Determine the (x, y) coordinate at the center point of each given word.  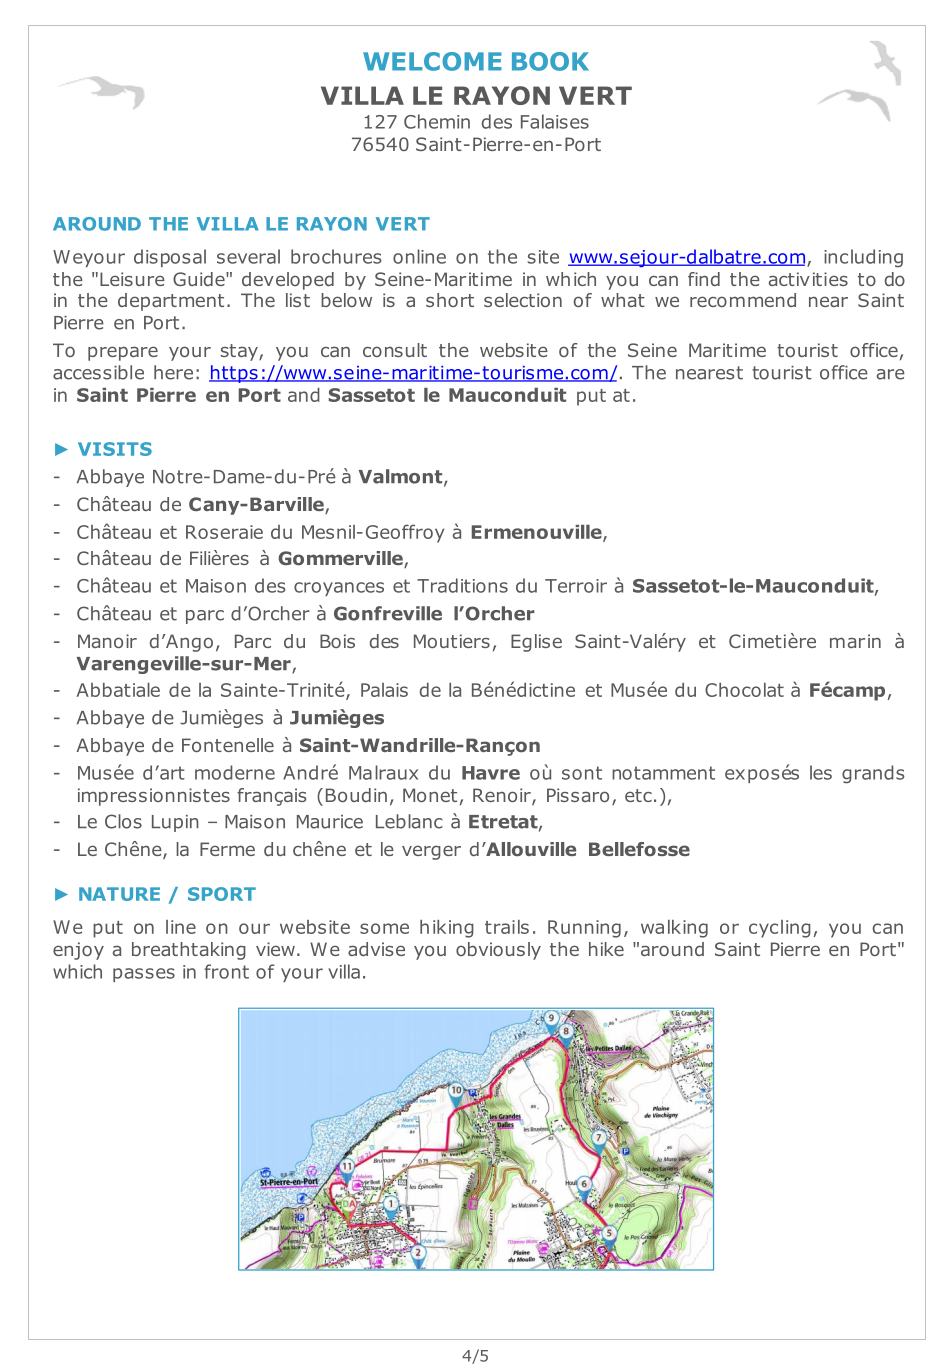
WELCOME (432, 61)
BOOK (550, 61)
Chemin (437, 121)
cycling (780, 929)
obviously (498, 951)
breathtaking (189, 951)
